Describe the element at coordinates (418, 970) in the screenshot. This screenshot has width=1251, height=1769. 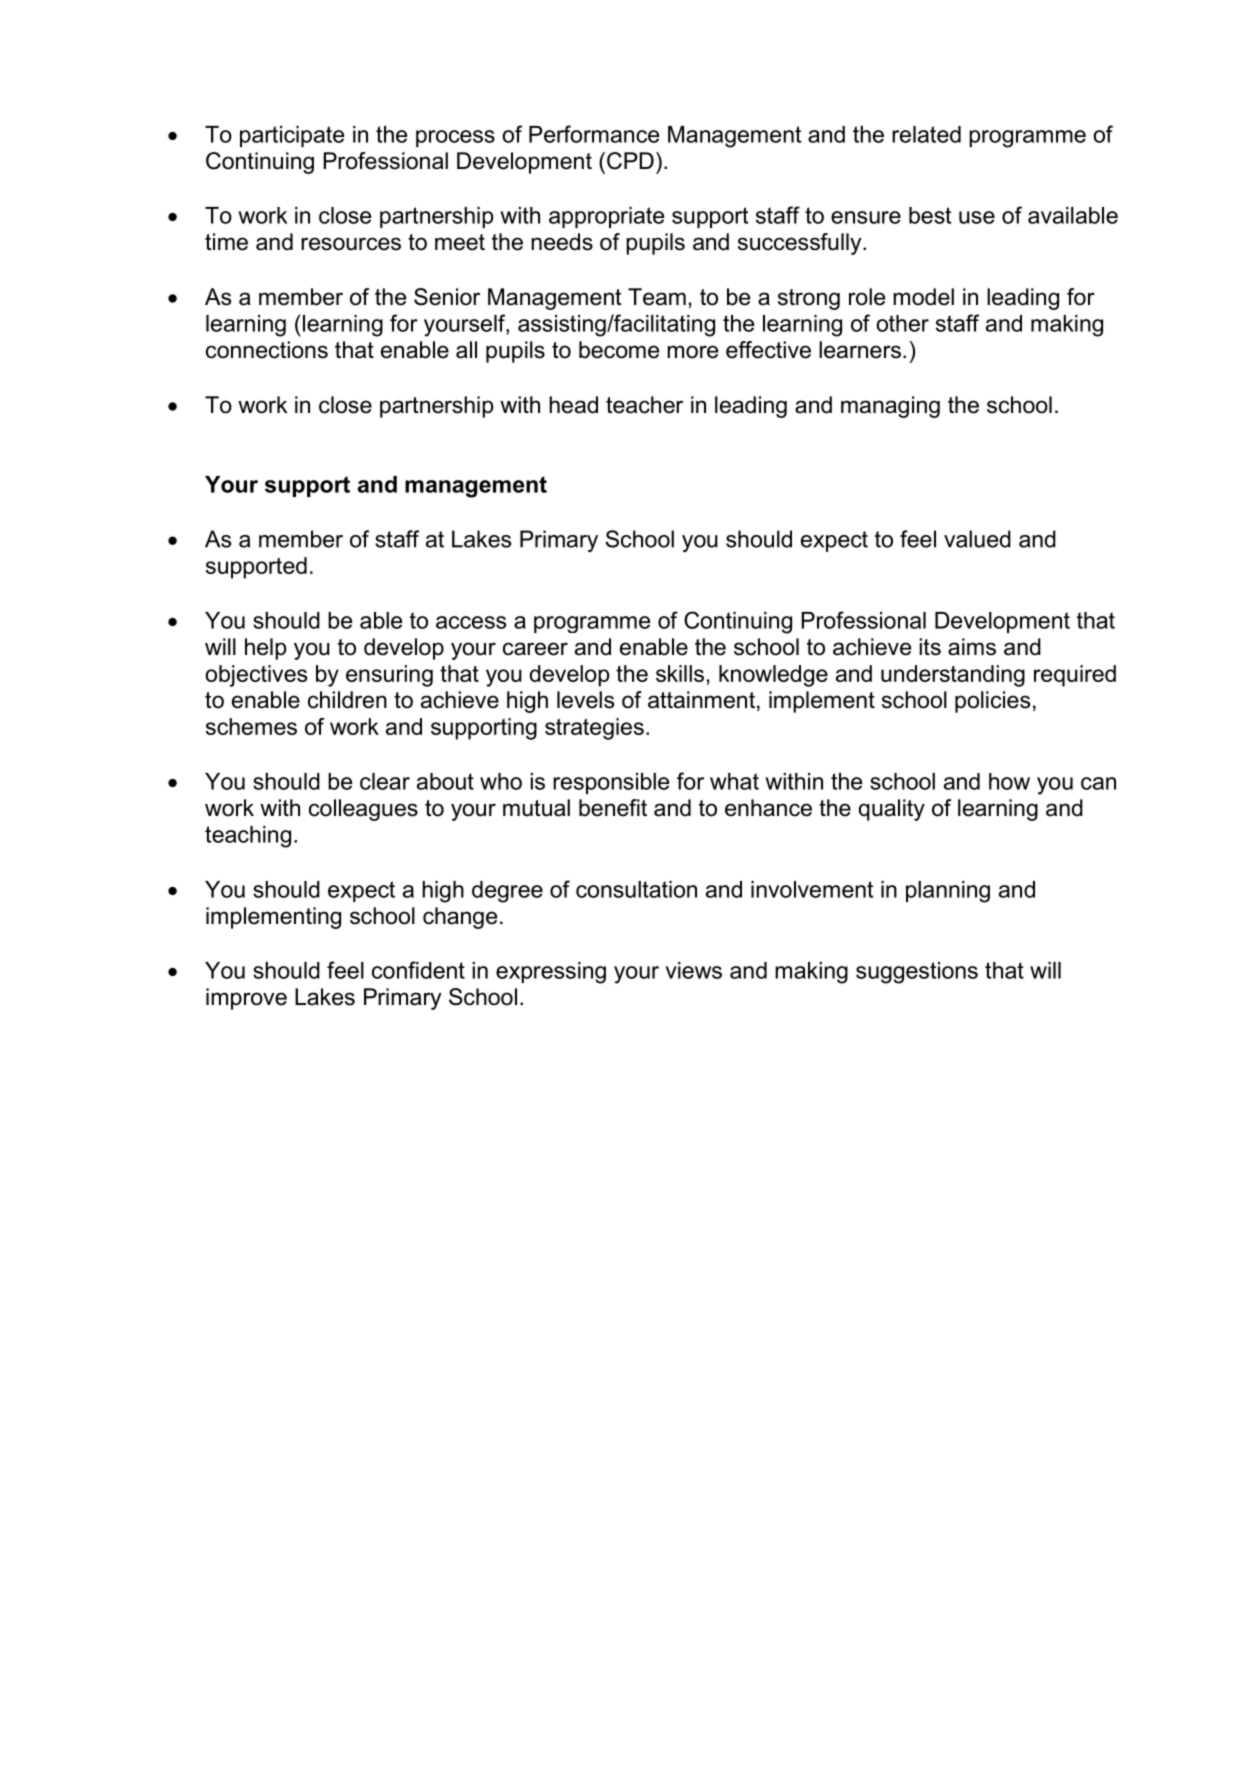
I see `confident` at that location.
